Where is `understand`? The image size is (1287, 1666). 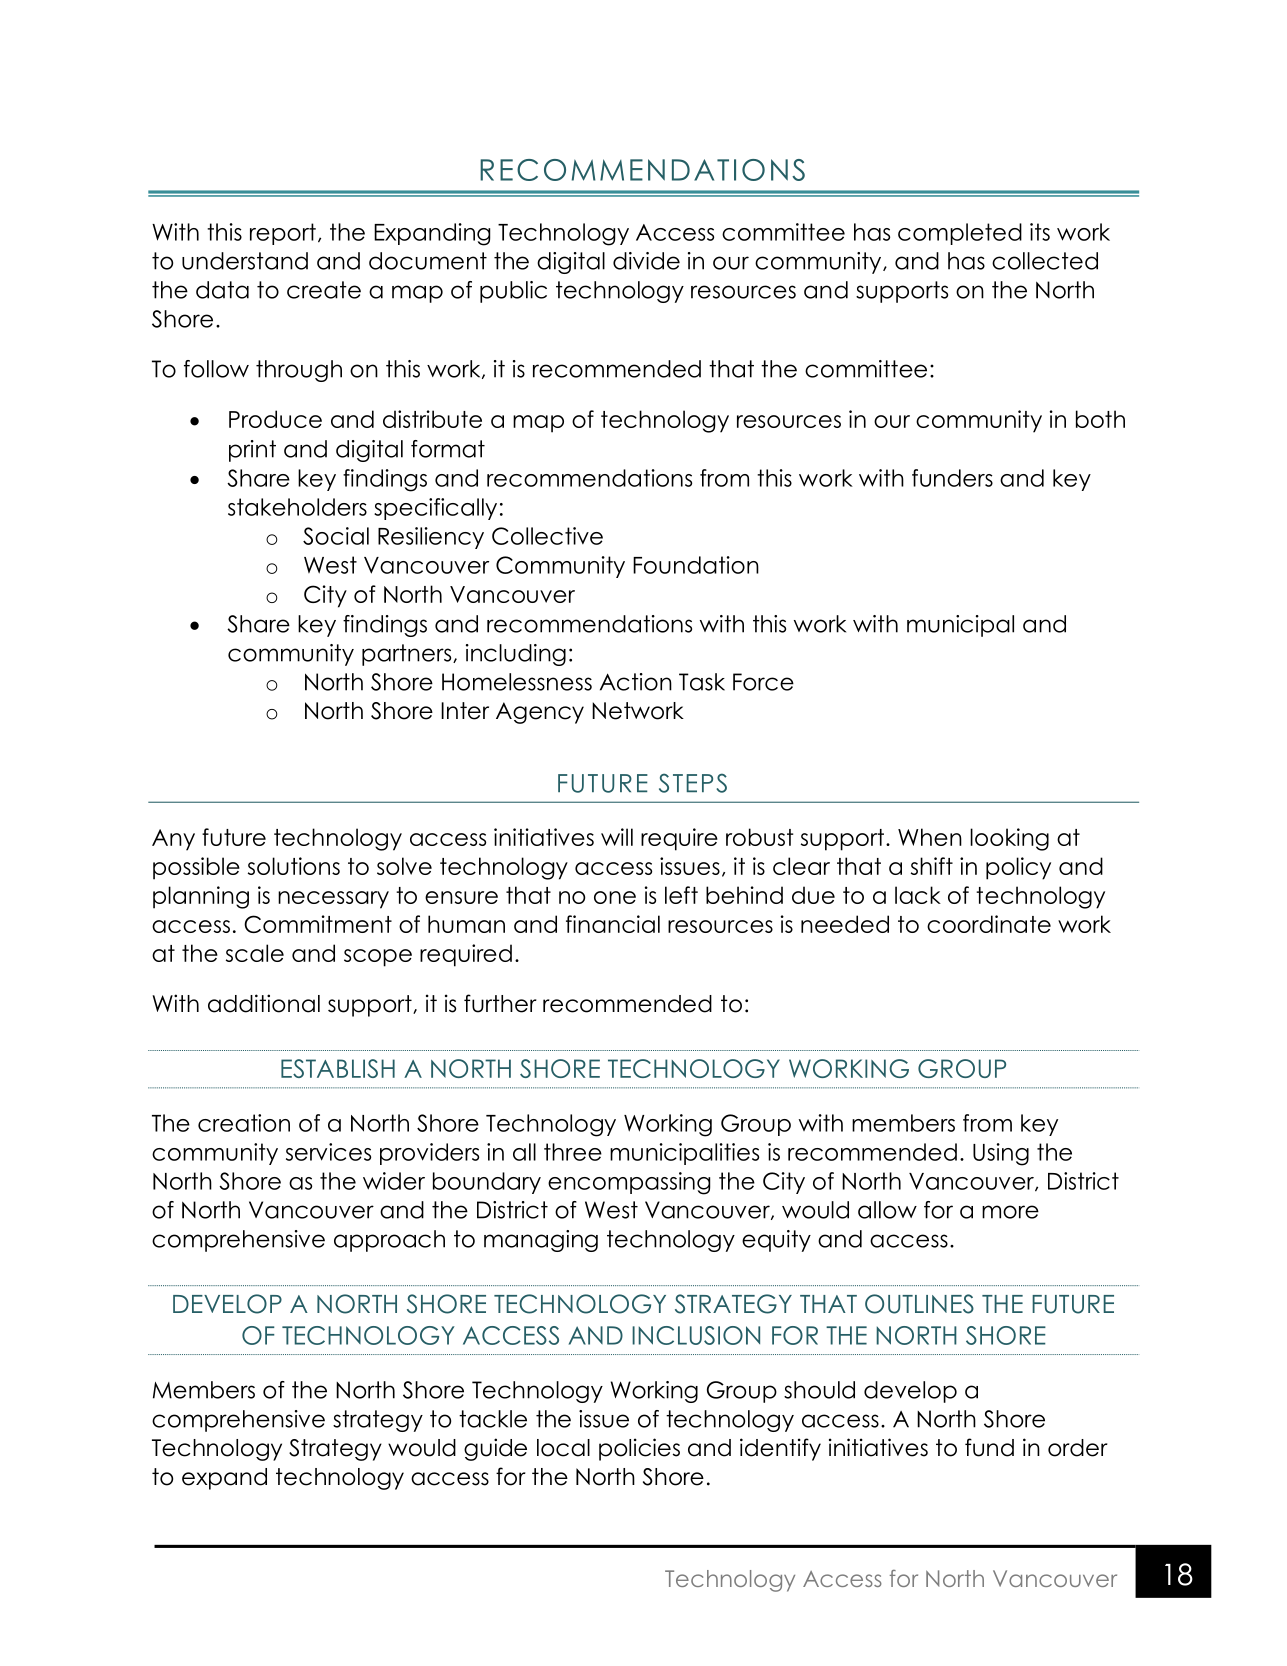
understand is located at coordinates (245, 261).
